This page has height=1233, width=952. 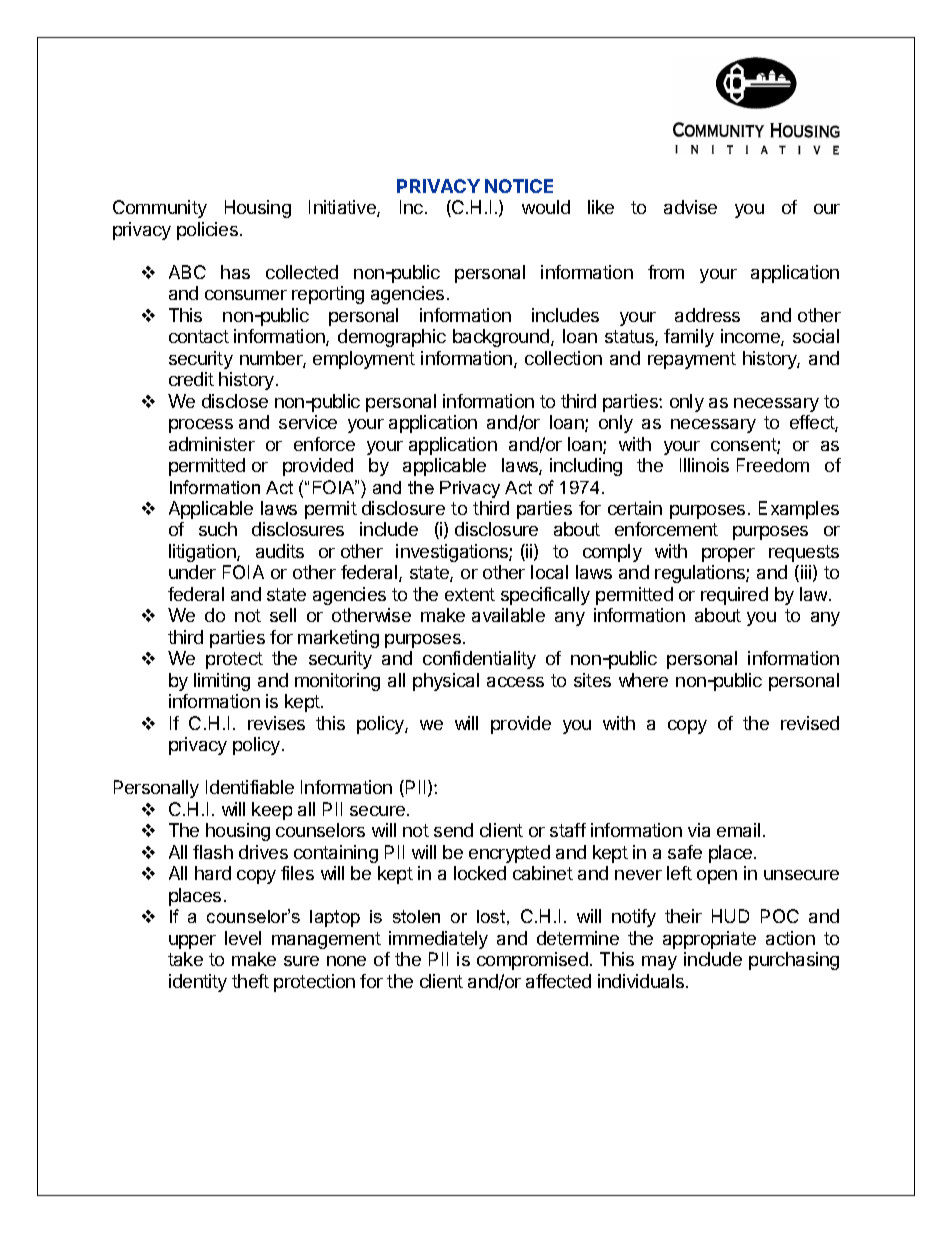 What do you see at coordinates (690, 207) in the page?
I see `advise` at bounding box center [690, 207].
